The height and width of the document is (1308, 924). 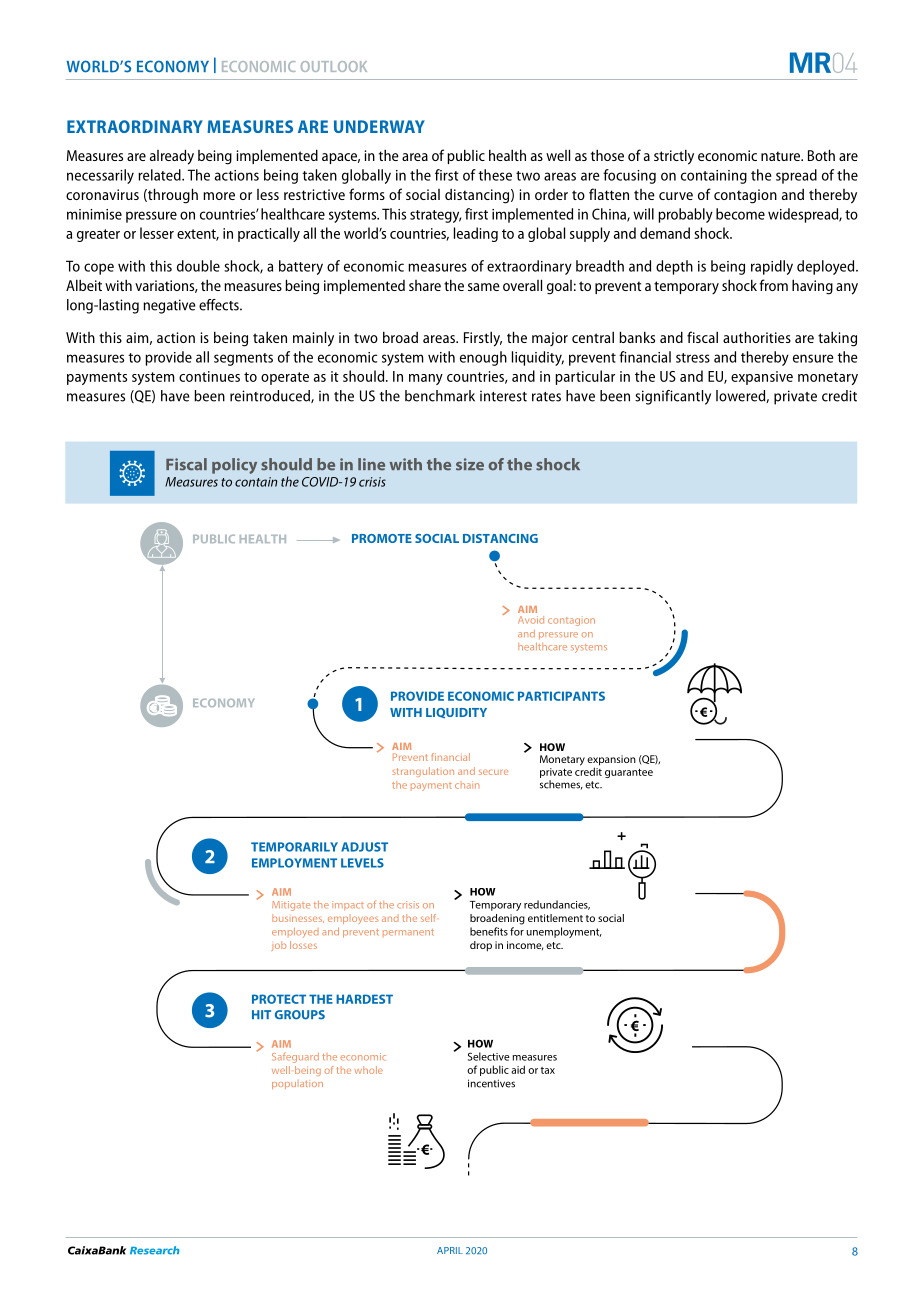 What do you see at coordinates (555, 918) in the document?
I see `entitlement` at bounding box center [555, 918].
